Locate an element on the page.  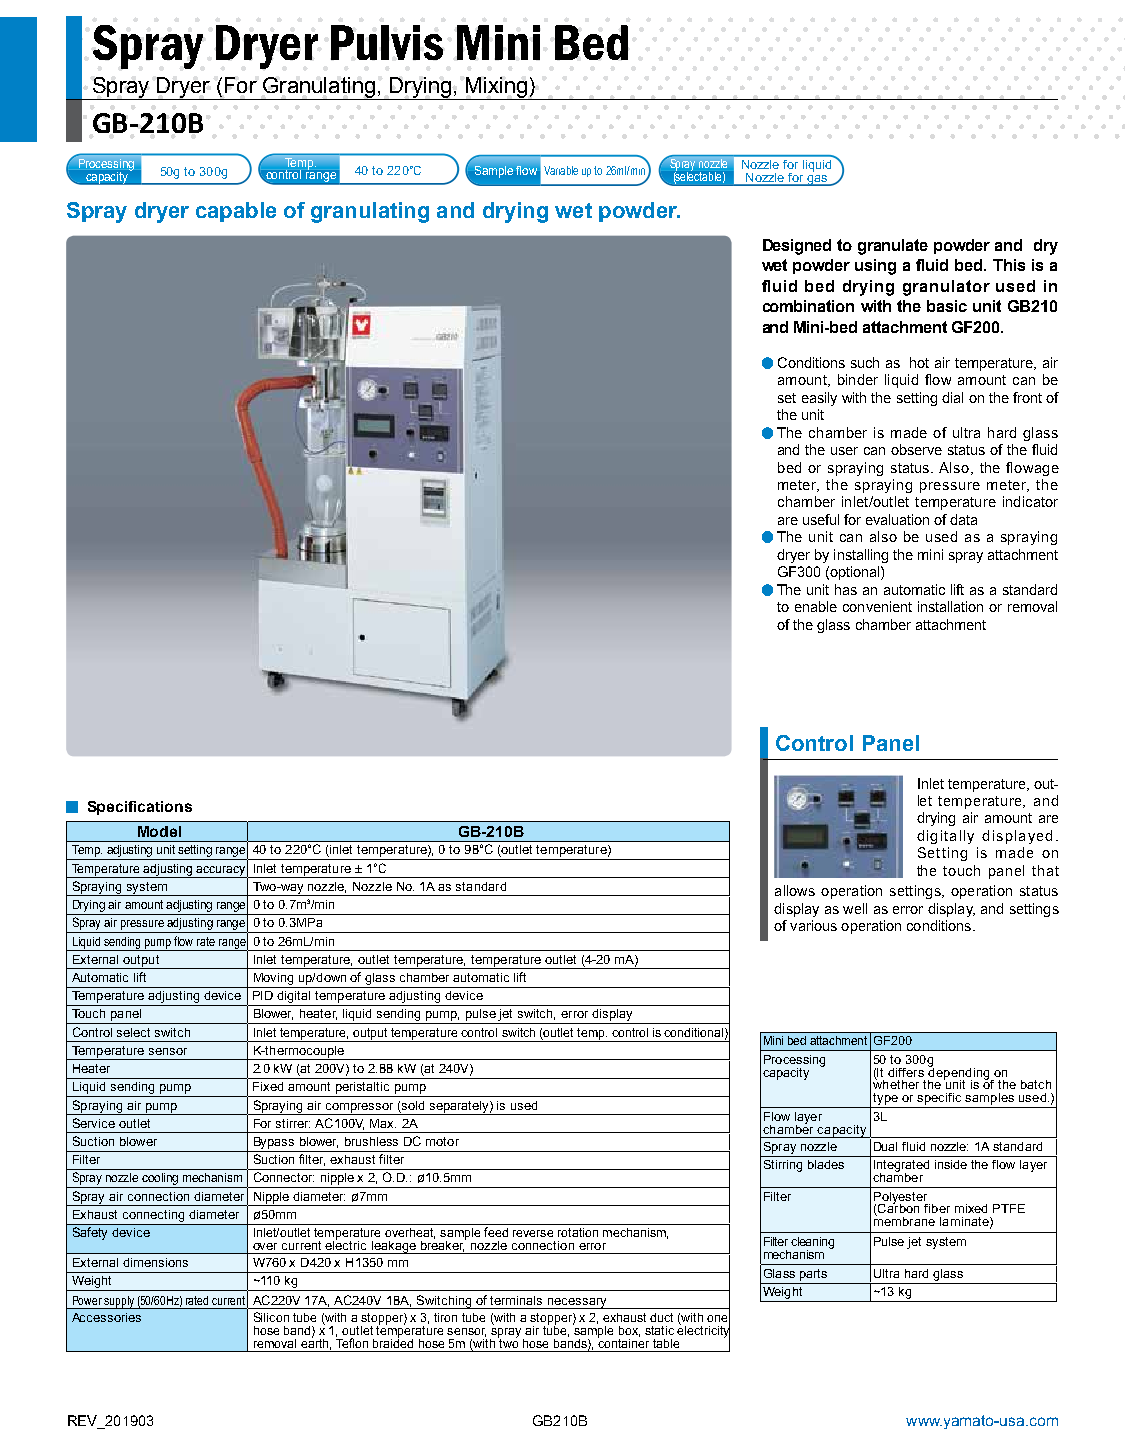
easily is located at coordinates (819, 399).
